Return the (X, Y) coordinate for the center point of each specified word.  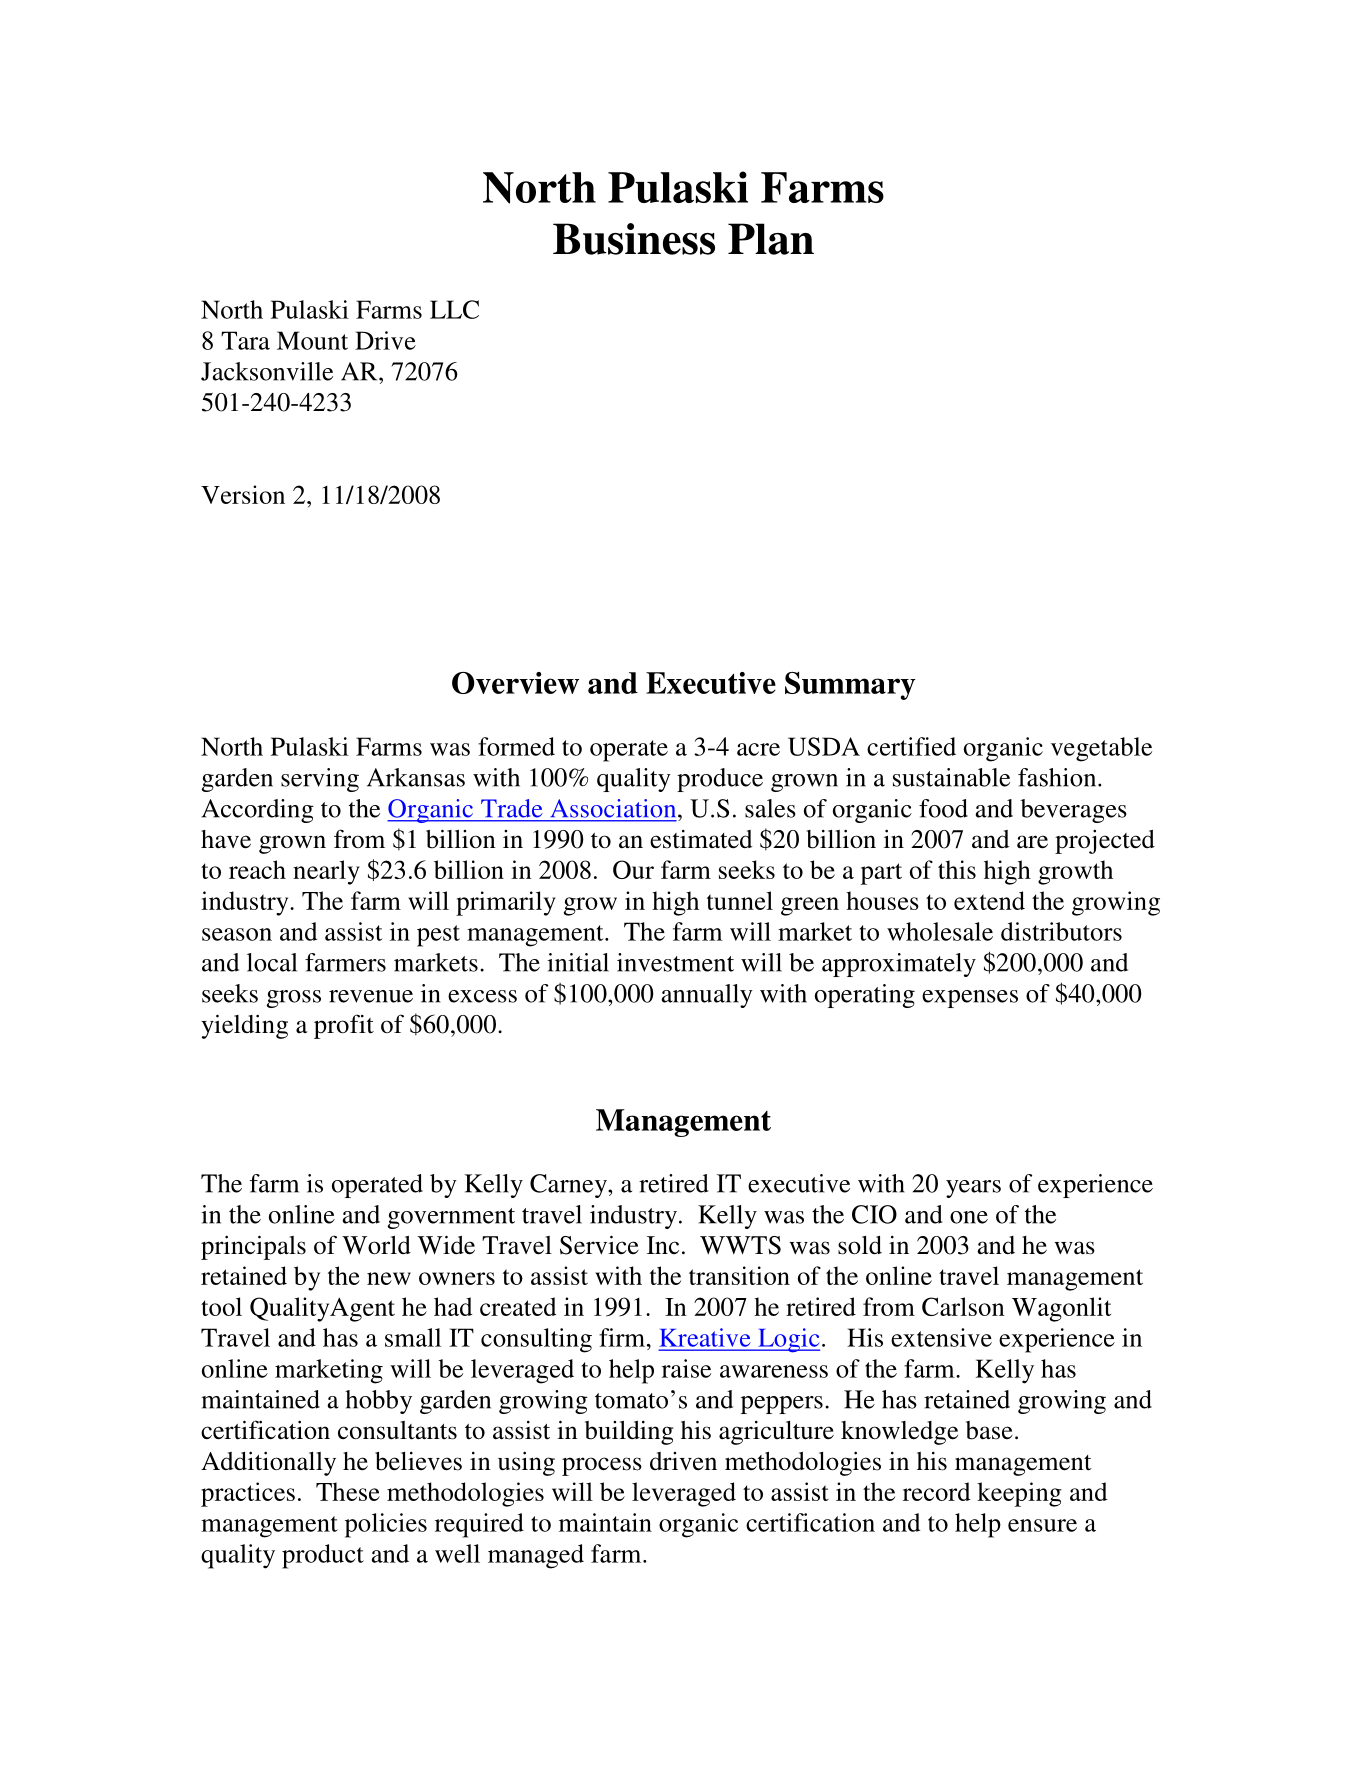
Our (633, 869)
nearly (326, 872)
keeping (1019, 1494)
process (602, 1466)
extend (989, 900)
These (348, 1491)
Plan (771, 239)
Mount (312, 340)
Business (634, 239)
